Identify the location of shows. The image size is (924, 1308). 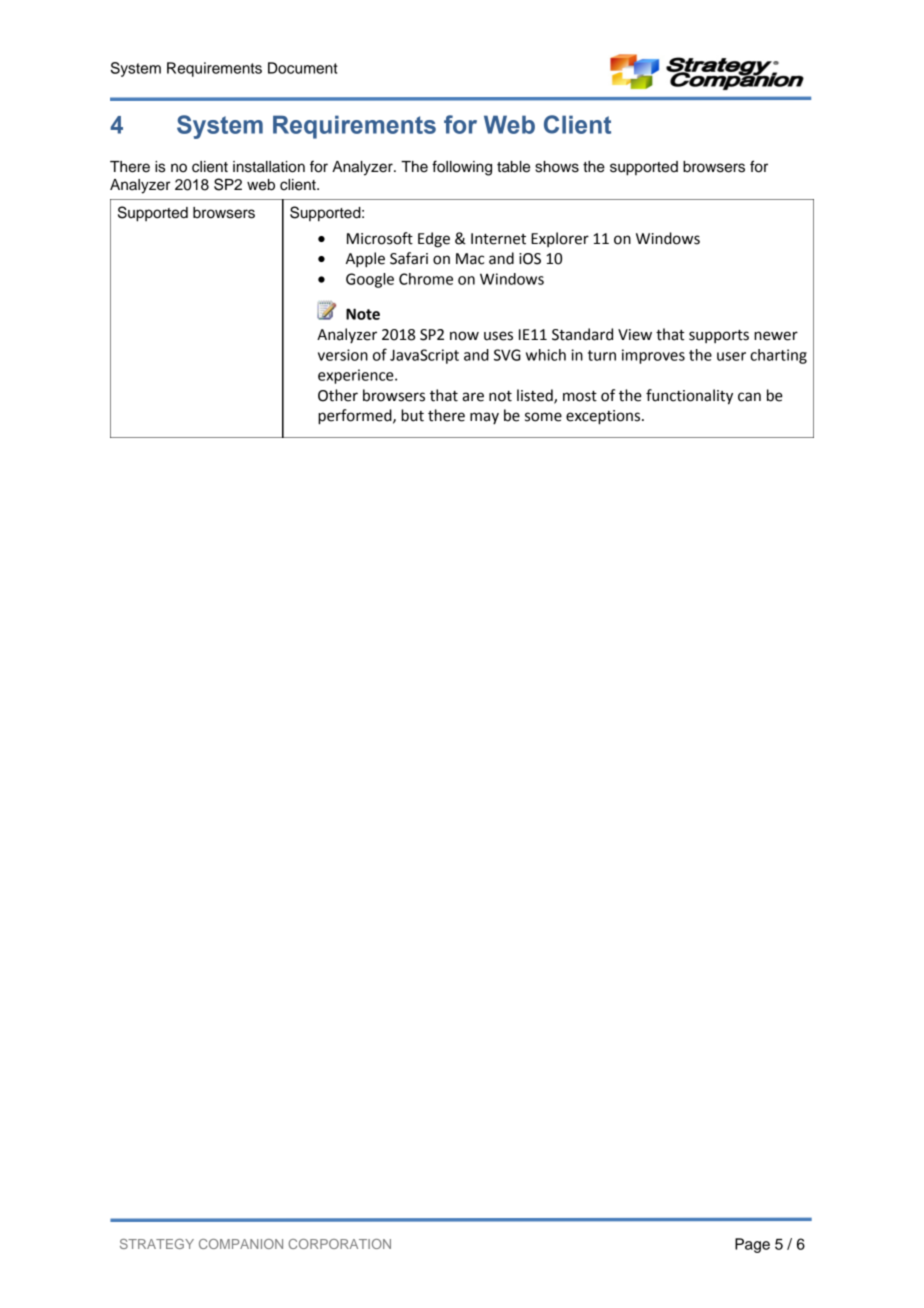
(557, 167).
